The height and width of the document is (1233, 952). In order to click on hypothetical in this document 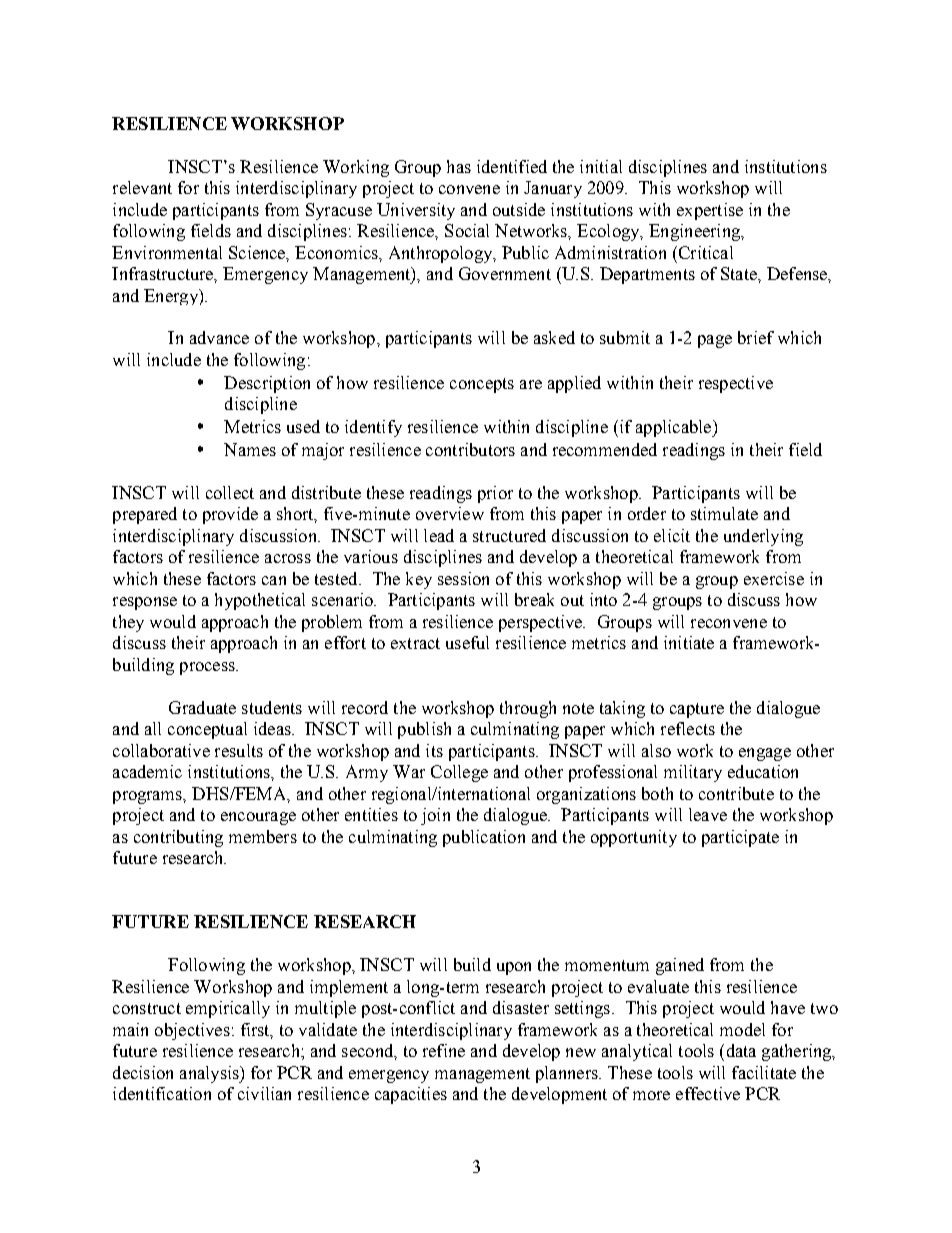, I will do `click(260, 601)`.
